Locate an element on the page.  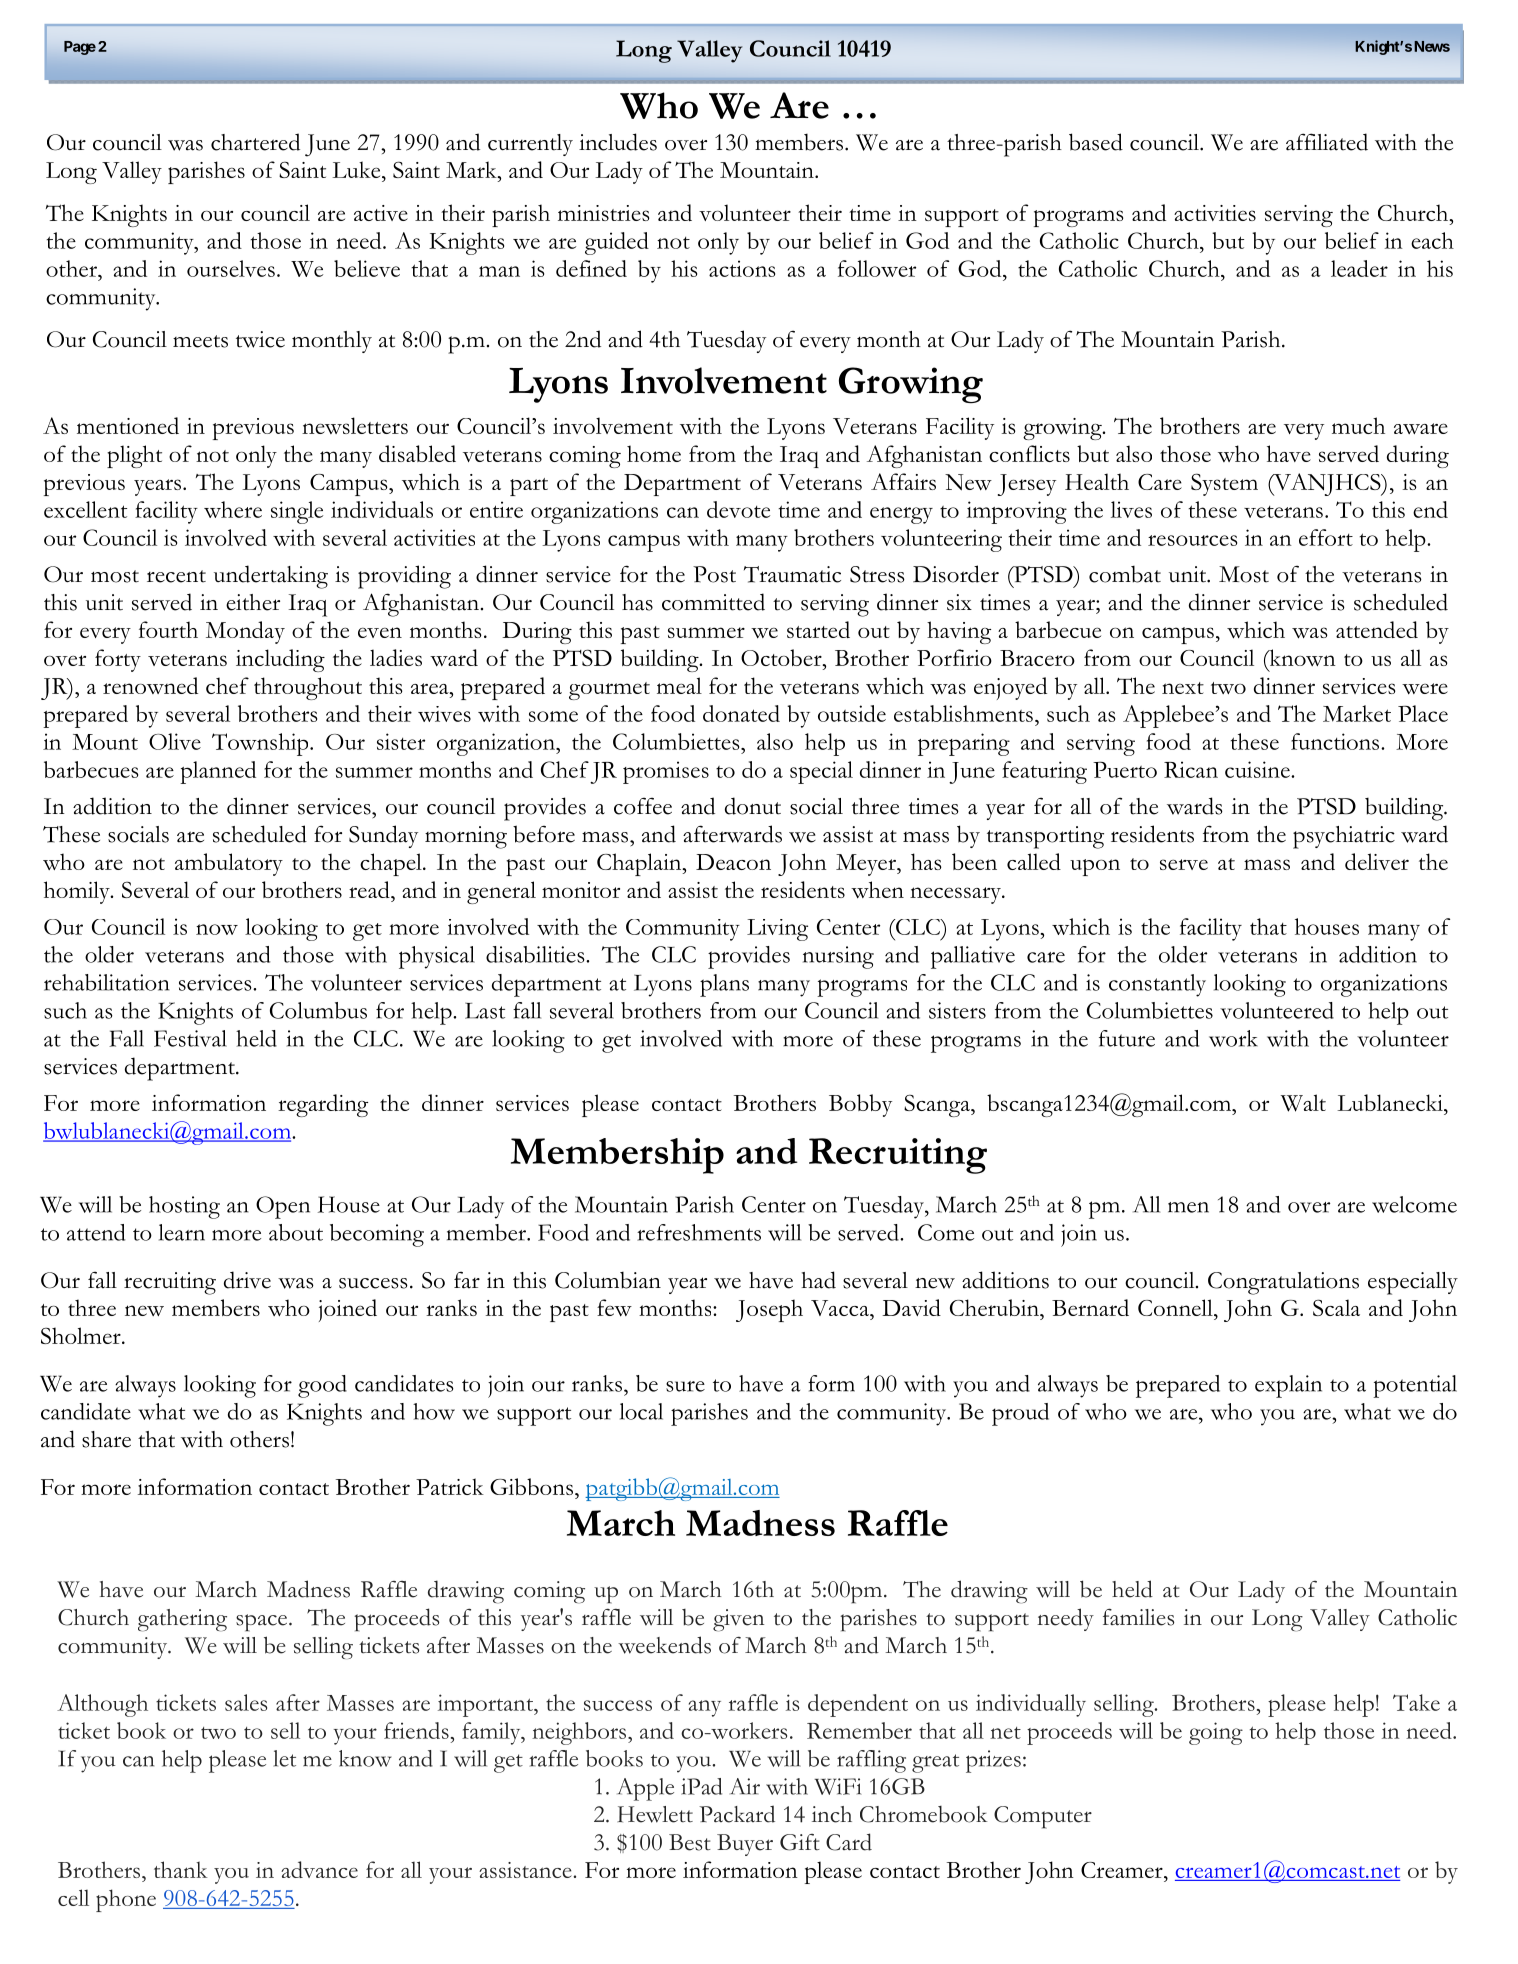
sure is located at coordinates (685, 1386).
